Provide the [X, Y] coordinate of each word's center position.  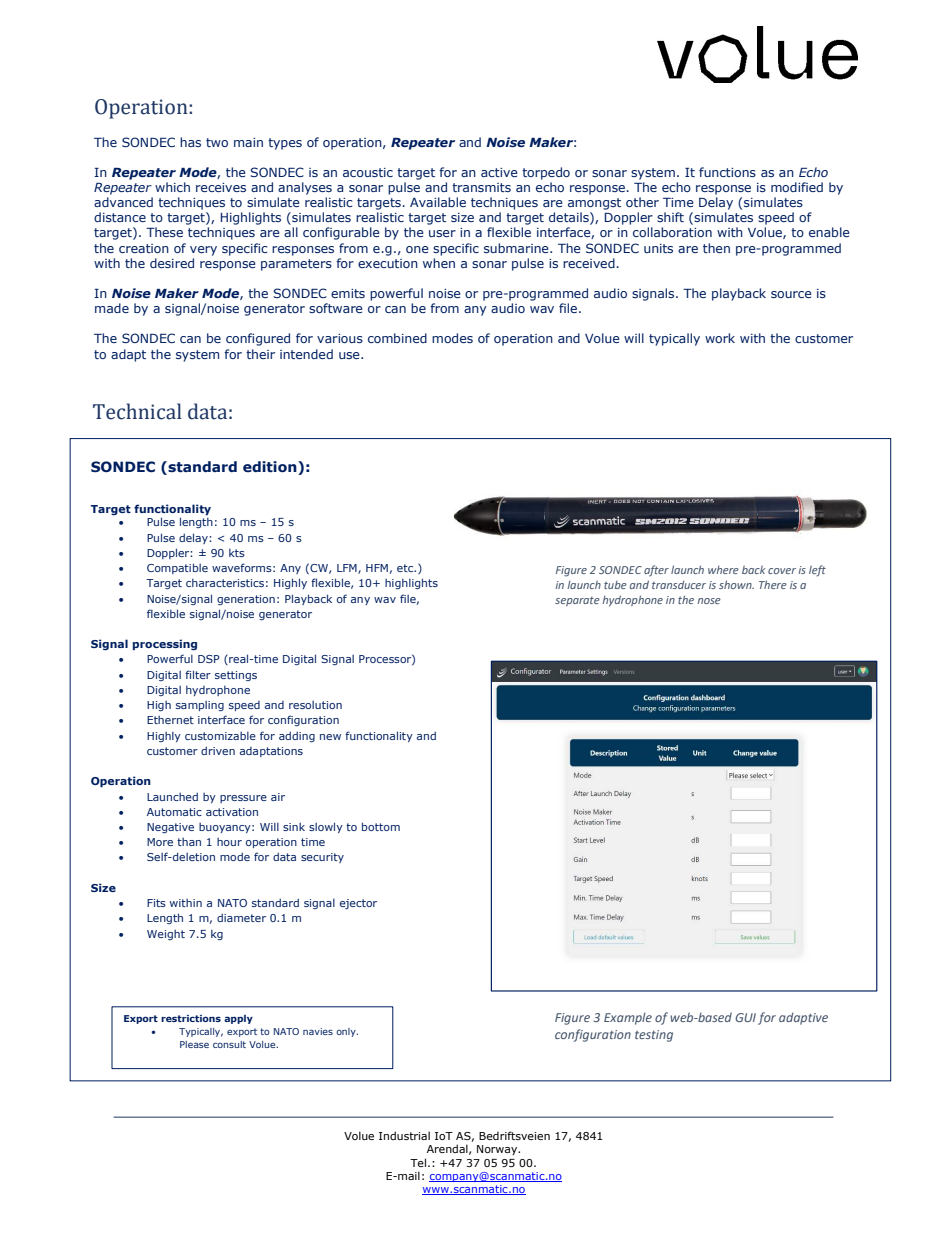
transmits [481, 187]
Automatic [174, 812]
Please [194, 1044]
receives [221, 187]
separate [577, 601]
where [723, 570]
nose [709, 601]
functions [727, 172]
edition [271, 468]
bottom [381, 826]
